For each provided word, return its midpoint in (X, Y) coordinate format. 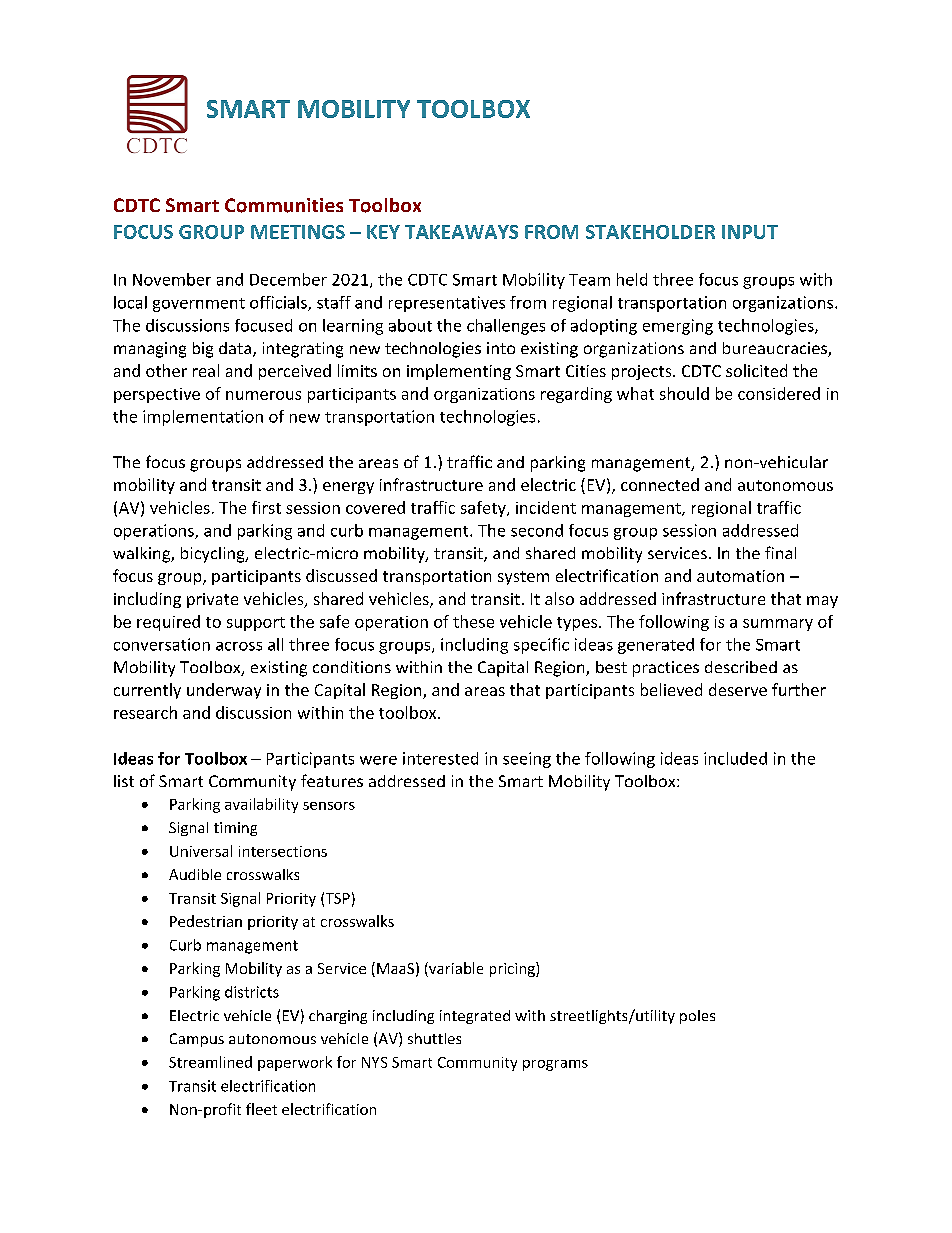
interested (440, 758)
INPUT (750, 232)
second (537, 530)
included (735, 758)
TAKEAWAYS (461, 232)
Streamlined (210, 1062)
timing (235, 829)
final (780, 552)
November (172, 279)
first (266, 507)
